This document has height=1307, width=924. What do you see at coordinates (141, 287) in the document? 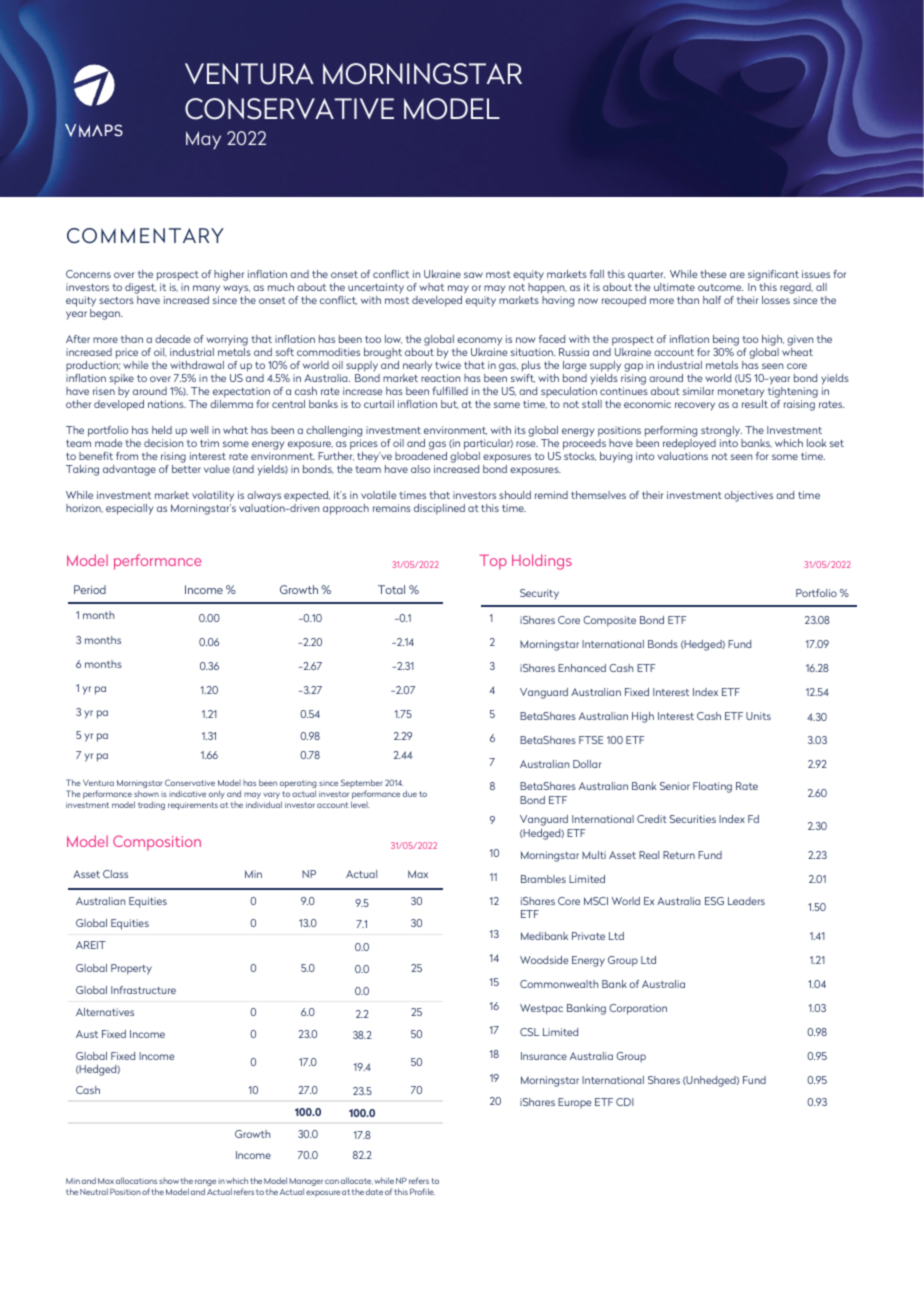
I see `digest` at bounding box center [141, 287].
